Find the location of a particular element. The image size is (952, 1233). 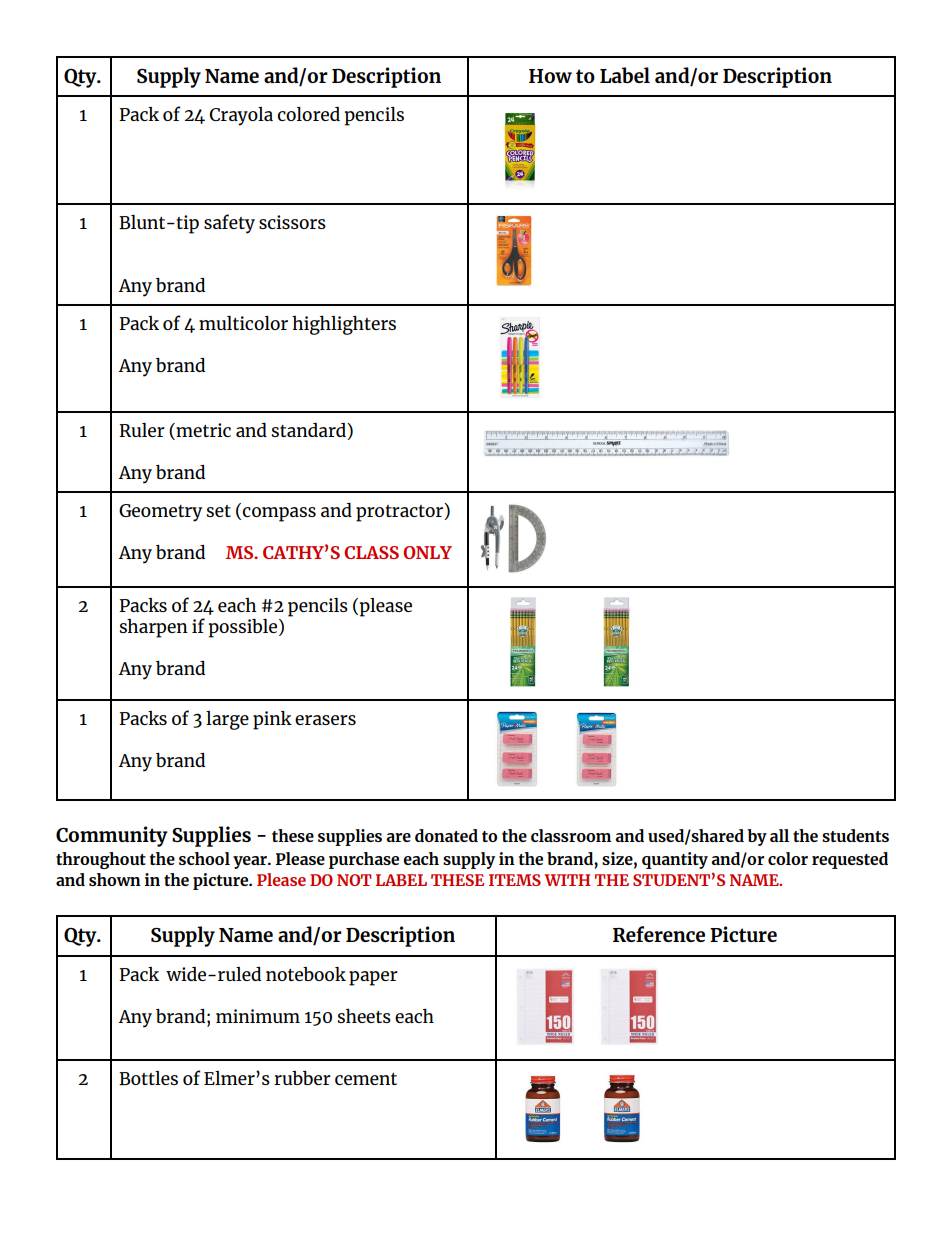

Bottles is located at coordinates (148, 1078).
